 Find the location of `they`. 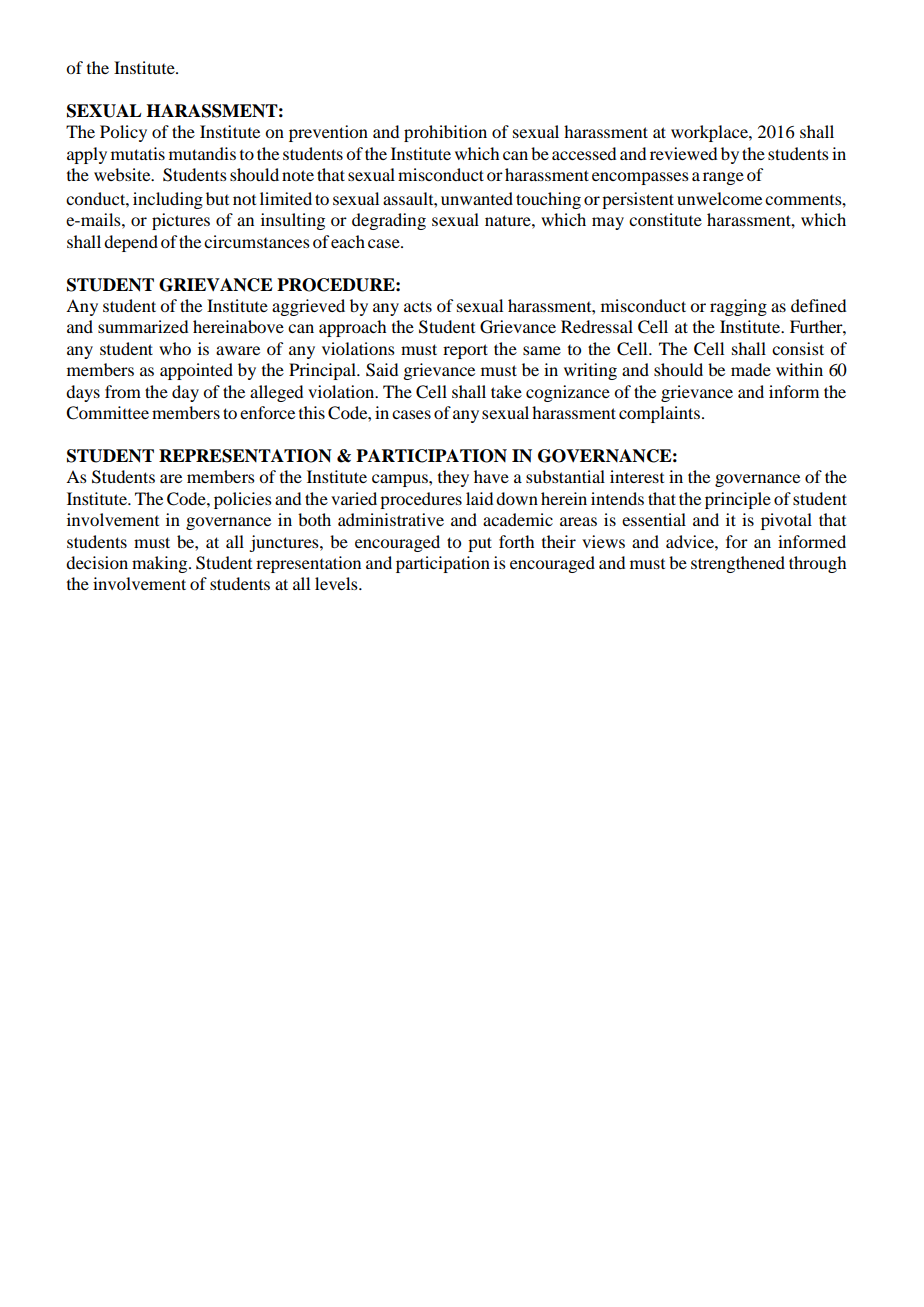

they is located at coordinates (453, 478).
